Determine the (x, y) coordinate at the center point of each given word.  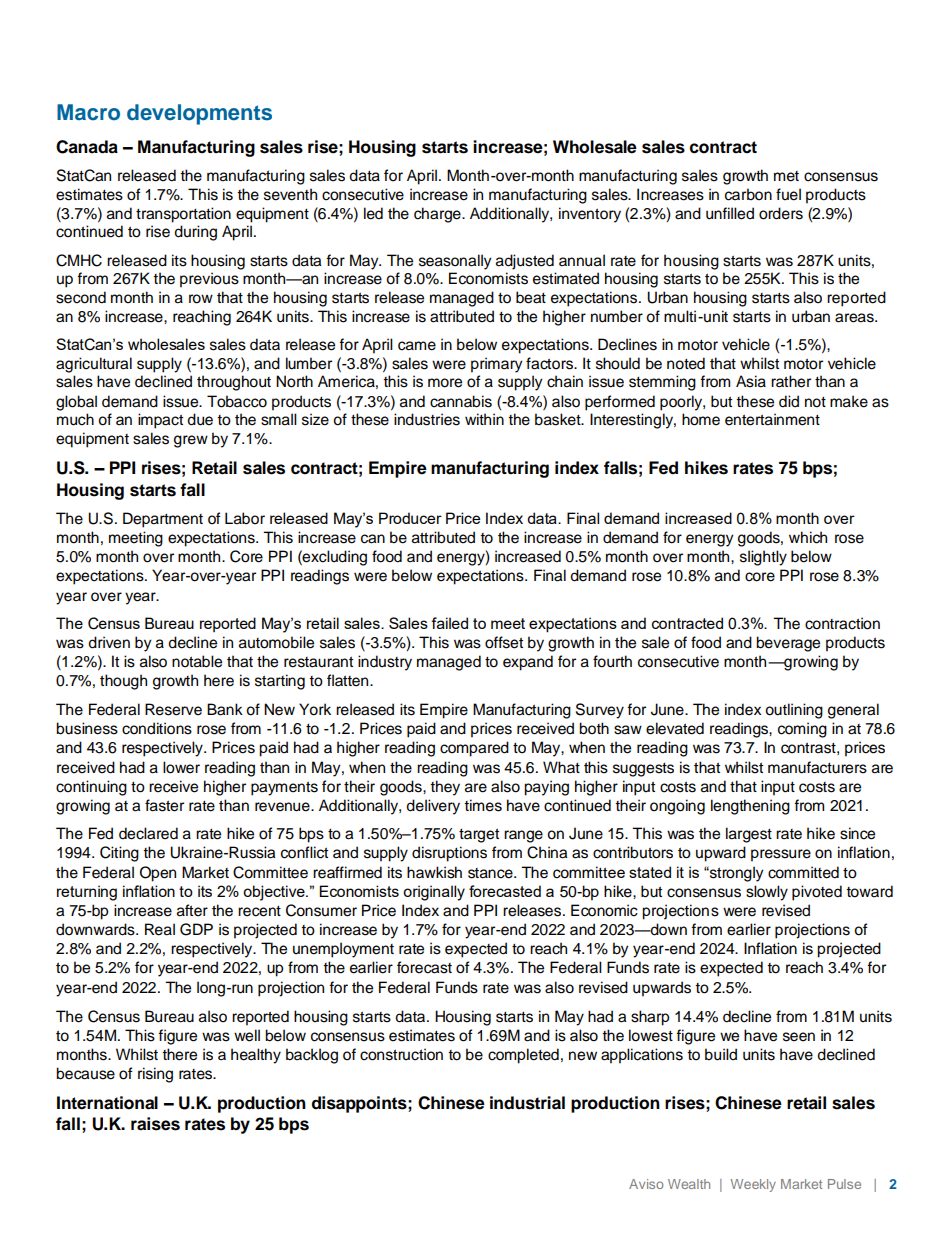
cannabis (461, 401)
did (789, 401)
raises (155, 1124)
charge (438, 215)
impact (160, 421)
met (786, 176)
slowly (767, 893)
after (192, 910)
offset (504, 642)
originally (434, 893)
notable (197, 661)
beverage (788, 644)
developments (199, 114)
